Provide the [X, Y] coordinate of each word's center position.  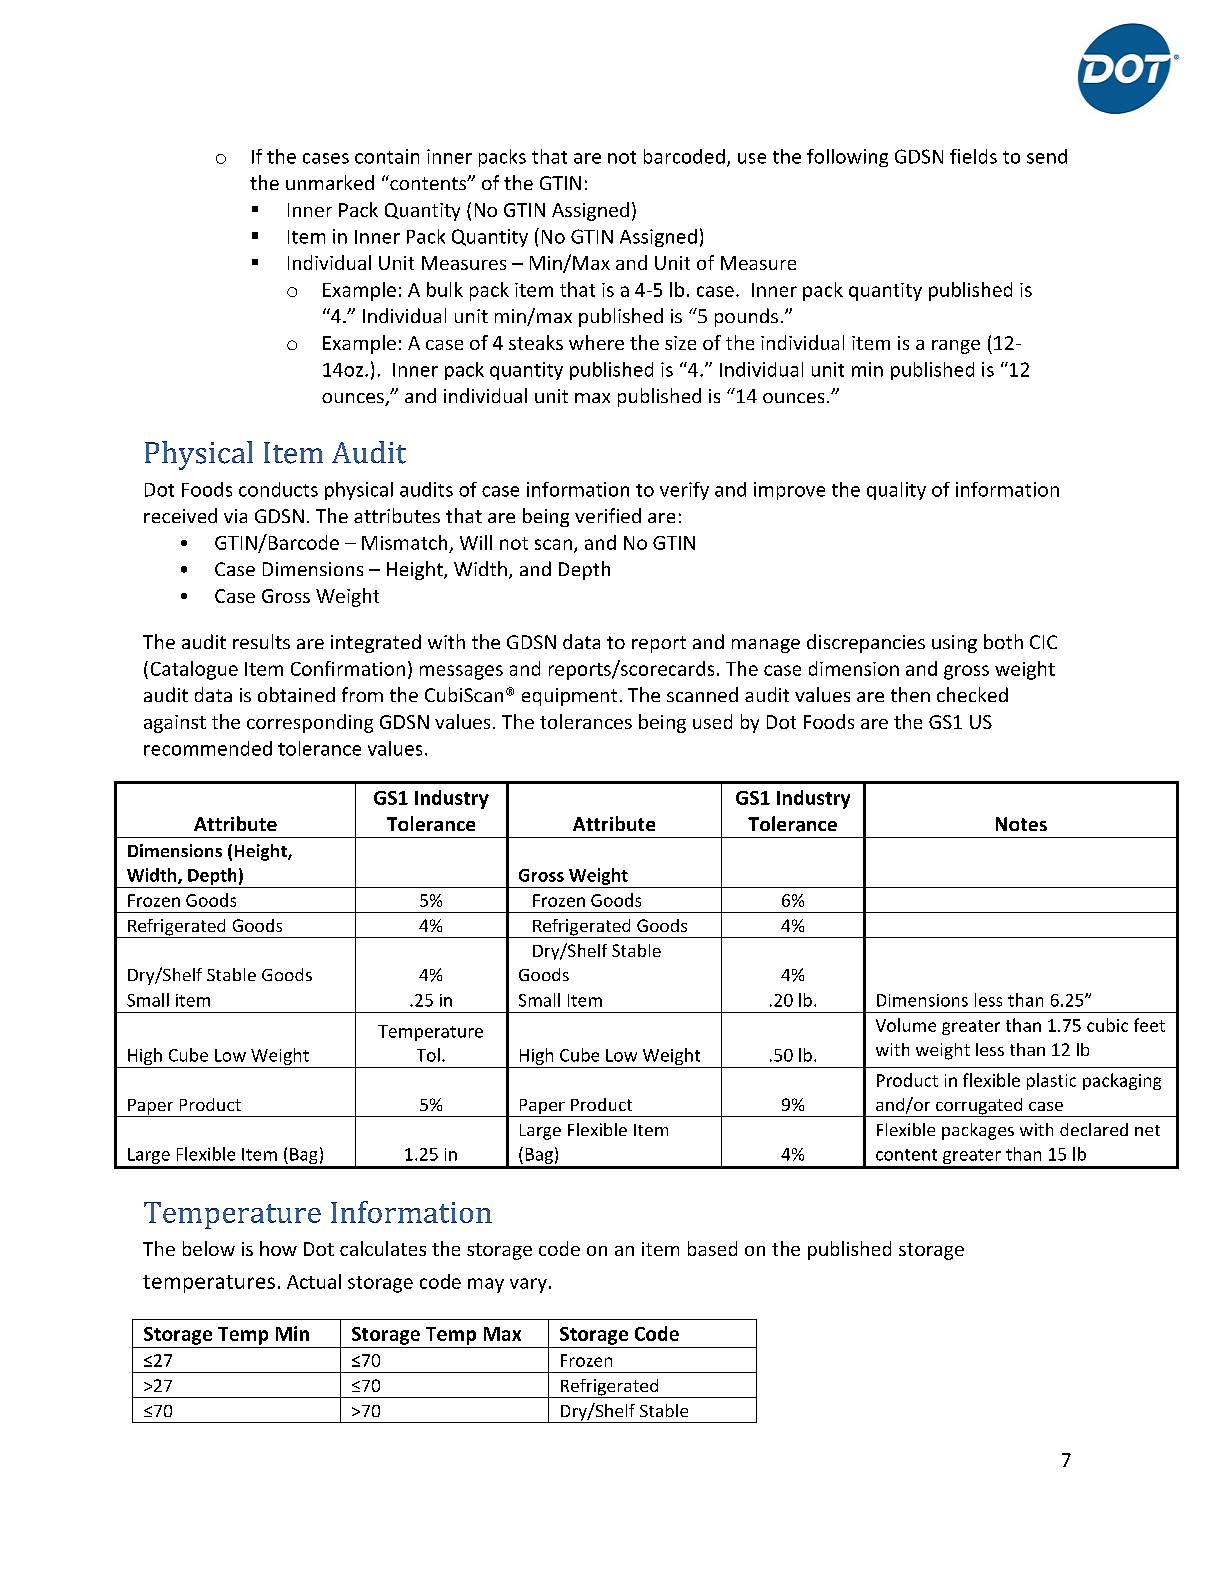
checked [972, 694]
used [712, 721]
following [847, 158]
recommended [208, 748]
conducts [278, 489]
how [278, 1248]
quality [896, 491]
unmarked [330, 182]
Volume [906, 1025]
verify [684, 491]
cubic [1107, 1025]
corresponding [310, 723]
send [1047, 156]
